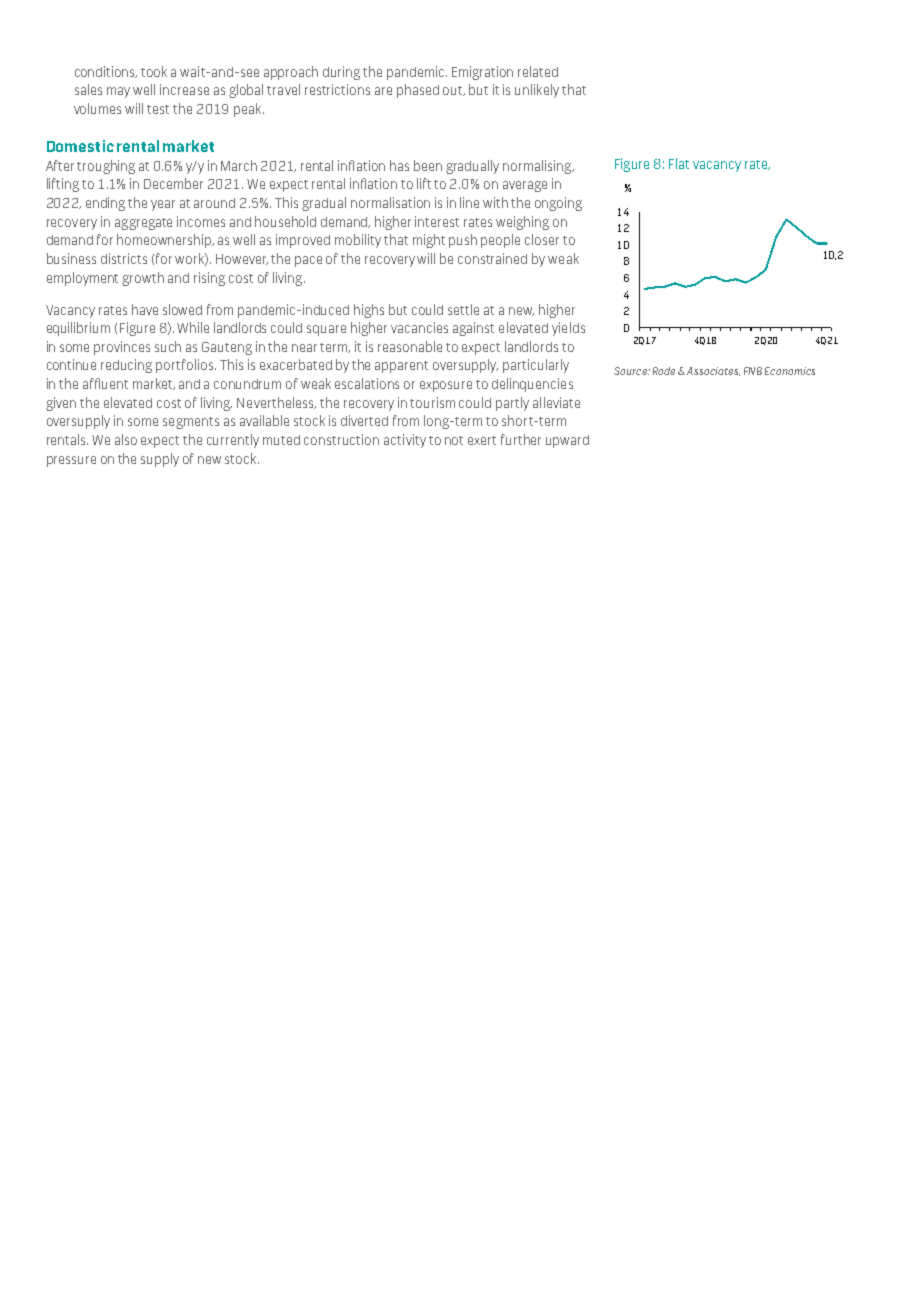 The height and width of the image is (1308, 924). What do you see at coordinates (126, 366) in the image?
I see `reducing` at bounding box center [126, 366].
